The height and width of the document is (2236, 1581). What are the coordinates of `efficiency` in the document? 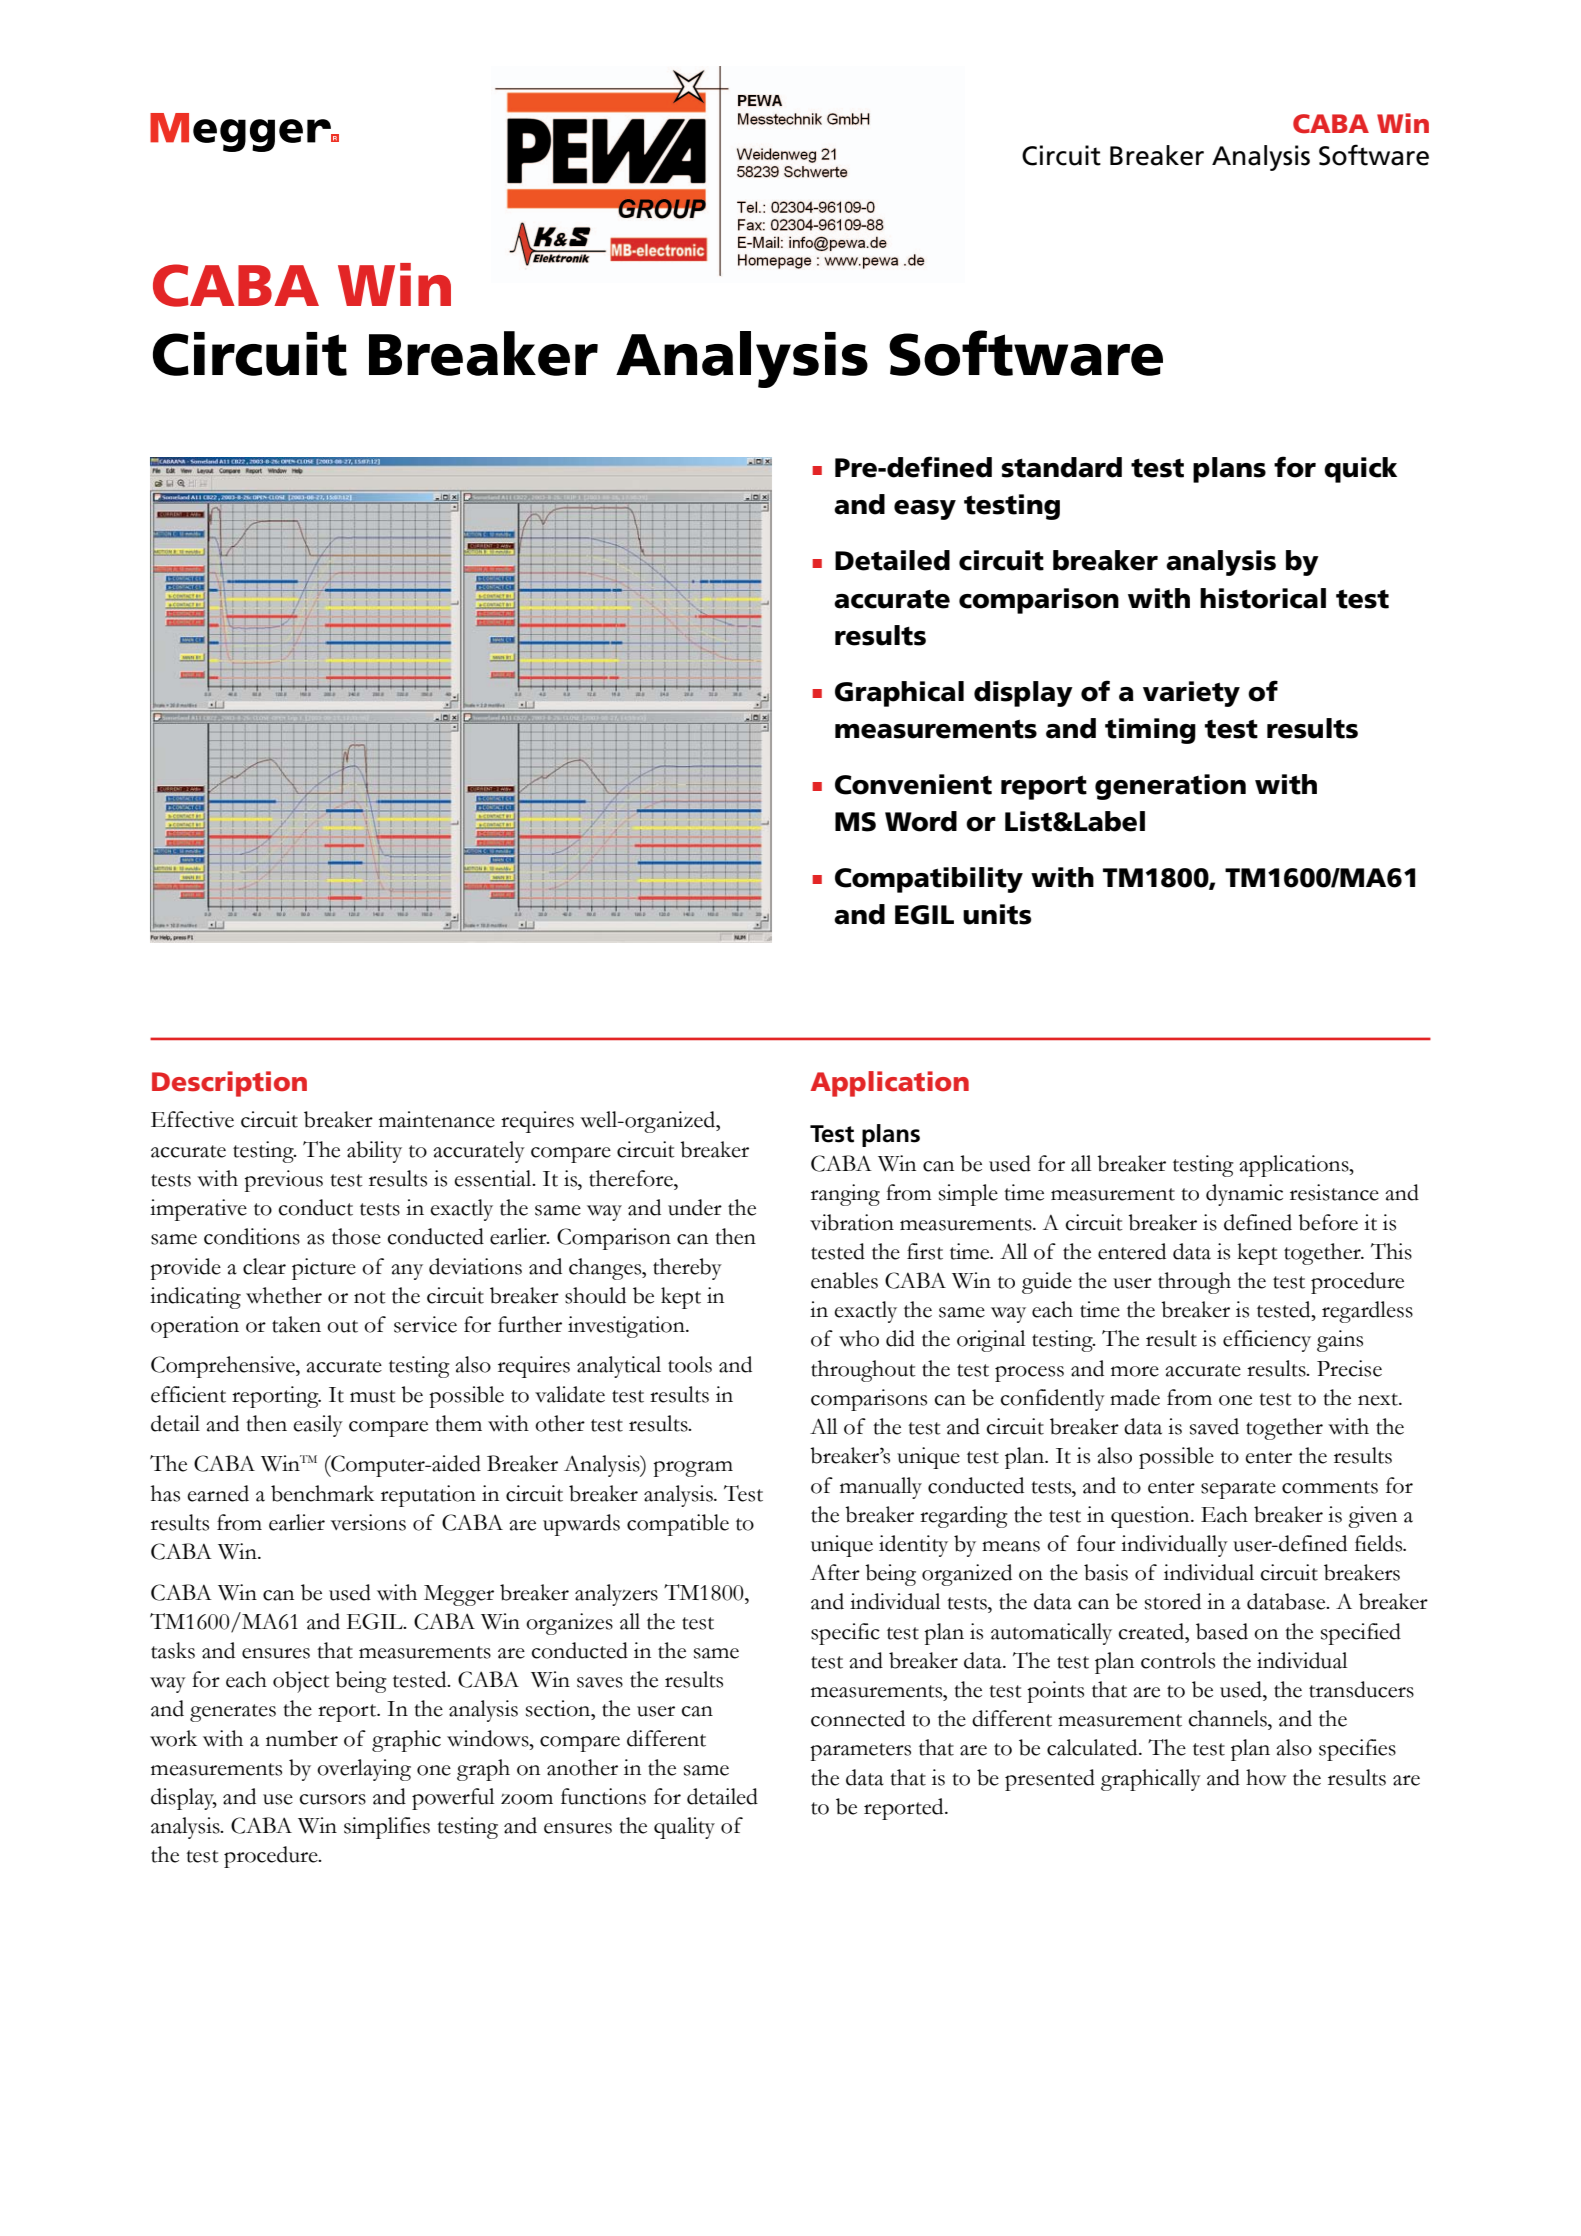 It's located at (1267, 1341).
